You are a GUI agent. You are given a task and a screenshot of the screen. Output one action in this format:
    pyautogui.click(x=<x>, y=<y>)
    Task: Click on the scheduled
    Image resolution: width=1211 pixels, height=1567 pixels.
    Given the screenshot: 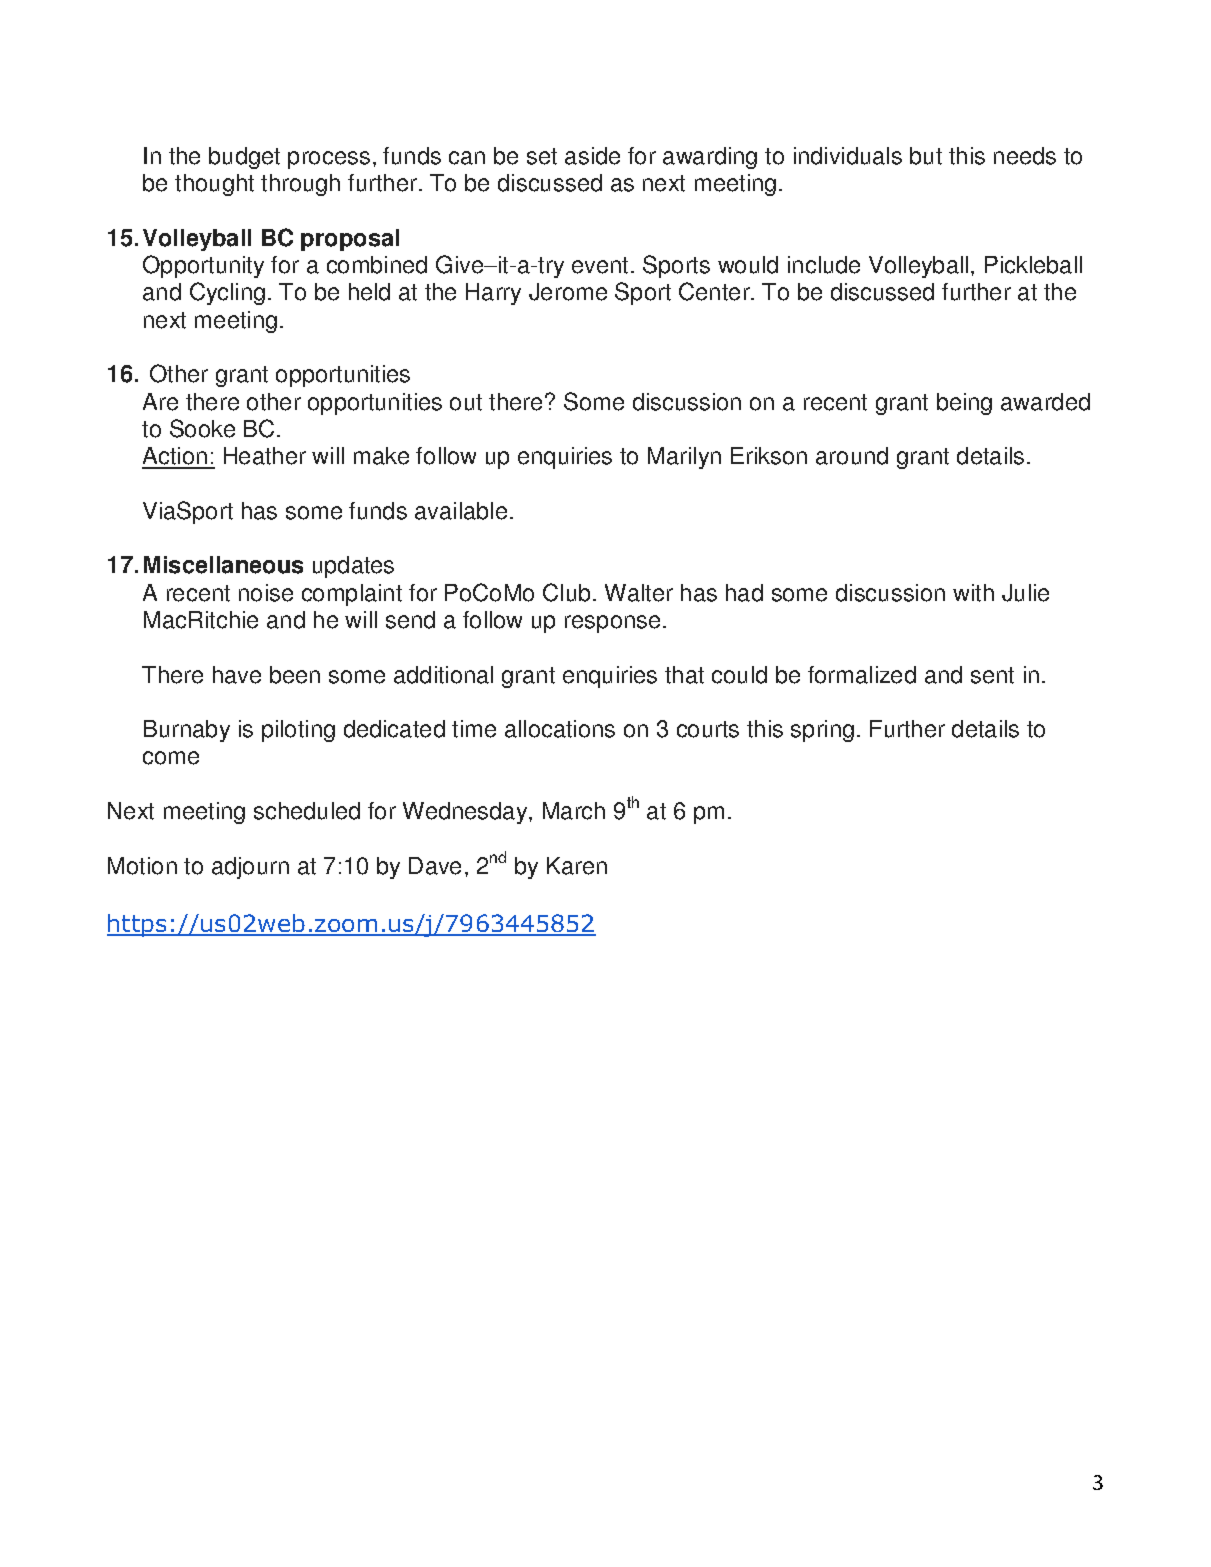 What is the action you would take?
    pyautogui.click(x=307, y=811)
